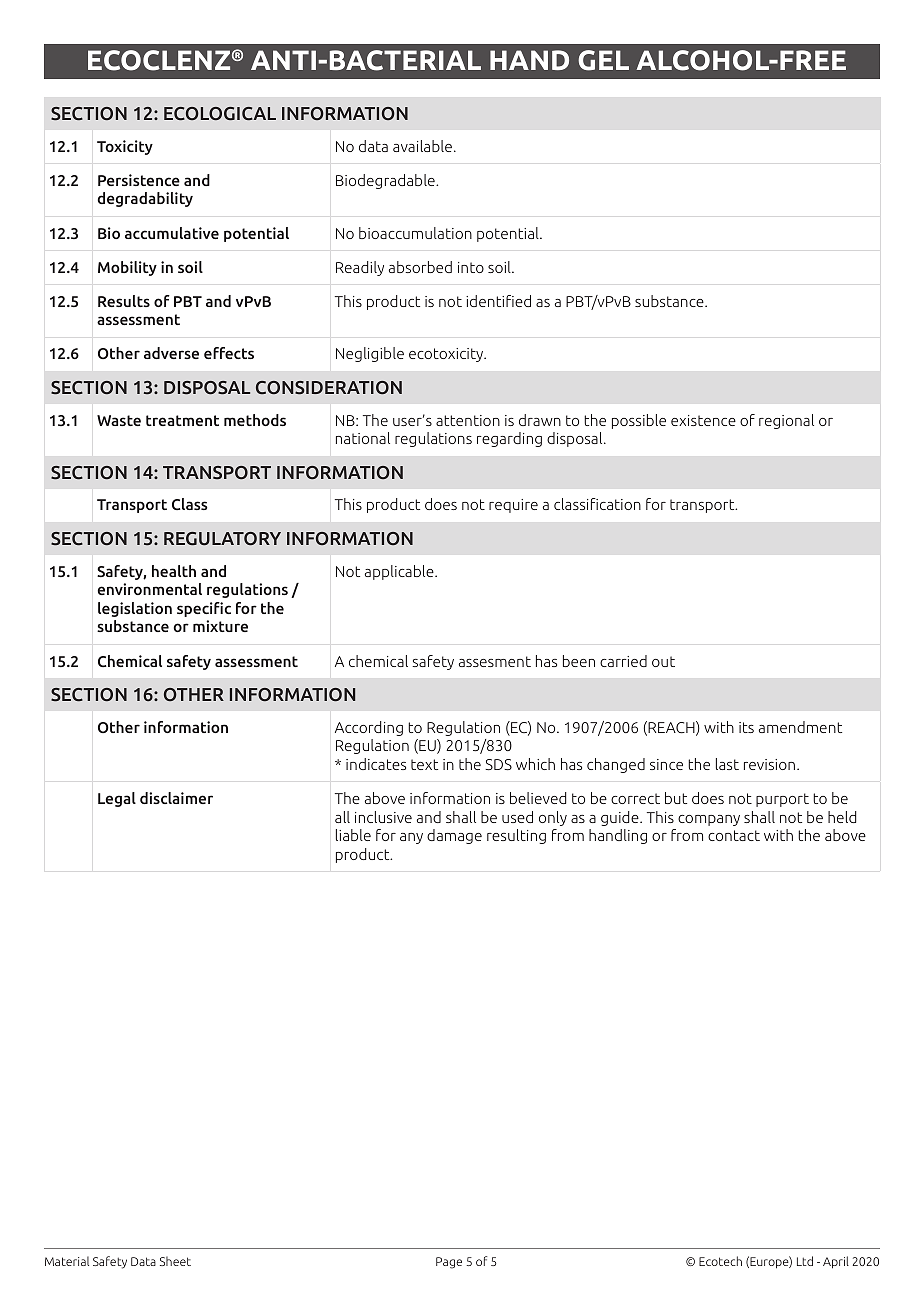 Image resolution: width=924 pixels, height=1308 pixels. What do you see at coordinates (495, 661) in the image?
I see `assesment` at bounding box center [495, 661].
